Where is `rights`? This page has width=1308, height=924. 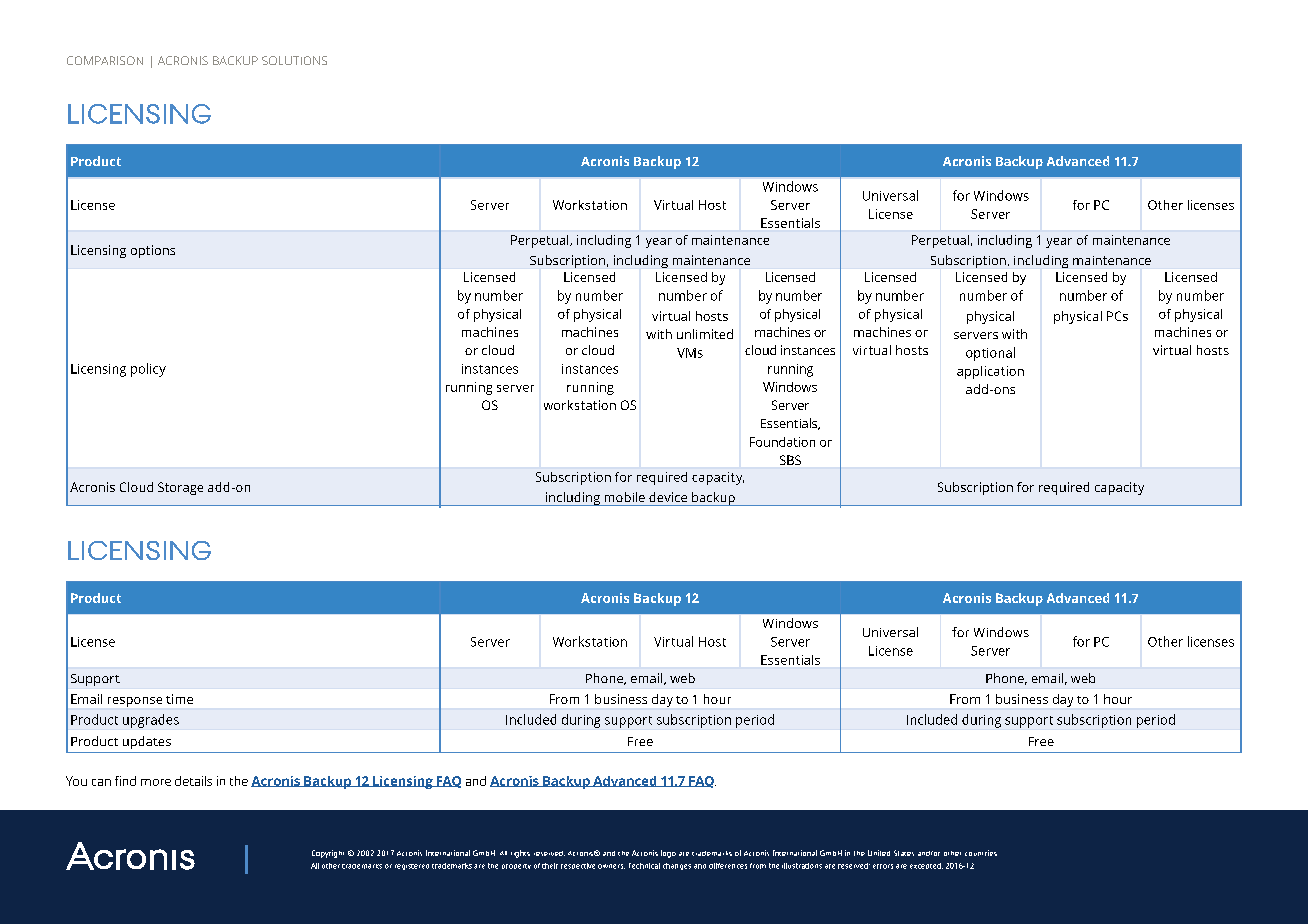
rights is located at coordinates (520, 854).
